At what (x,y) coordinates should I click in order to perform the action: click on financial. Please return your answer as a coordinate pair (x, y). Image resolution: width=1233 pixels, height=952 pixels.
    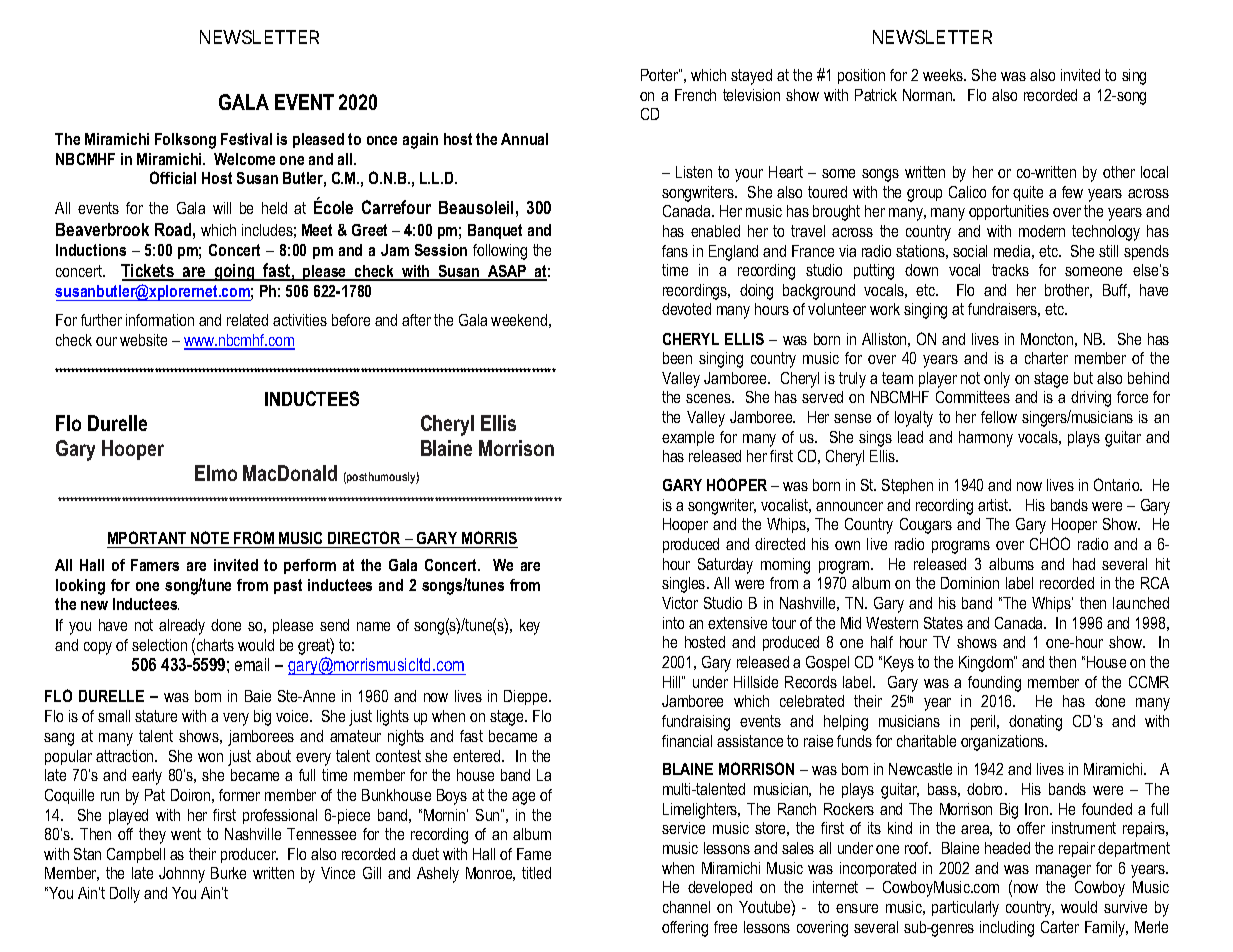
    Looking at the image, I should click on (687, 741).
